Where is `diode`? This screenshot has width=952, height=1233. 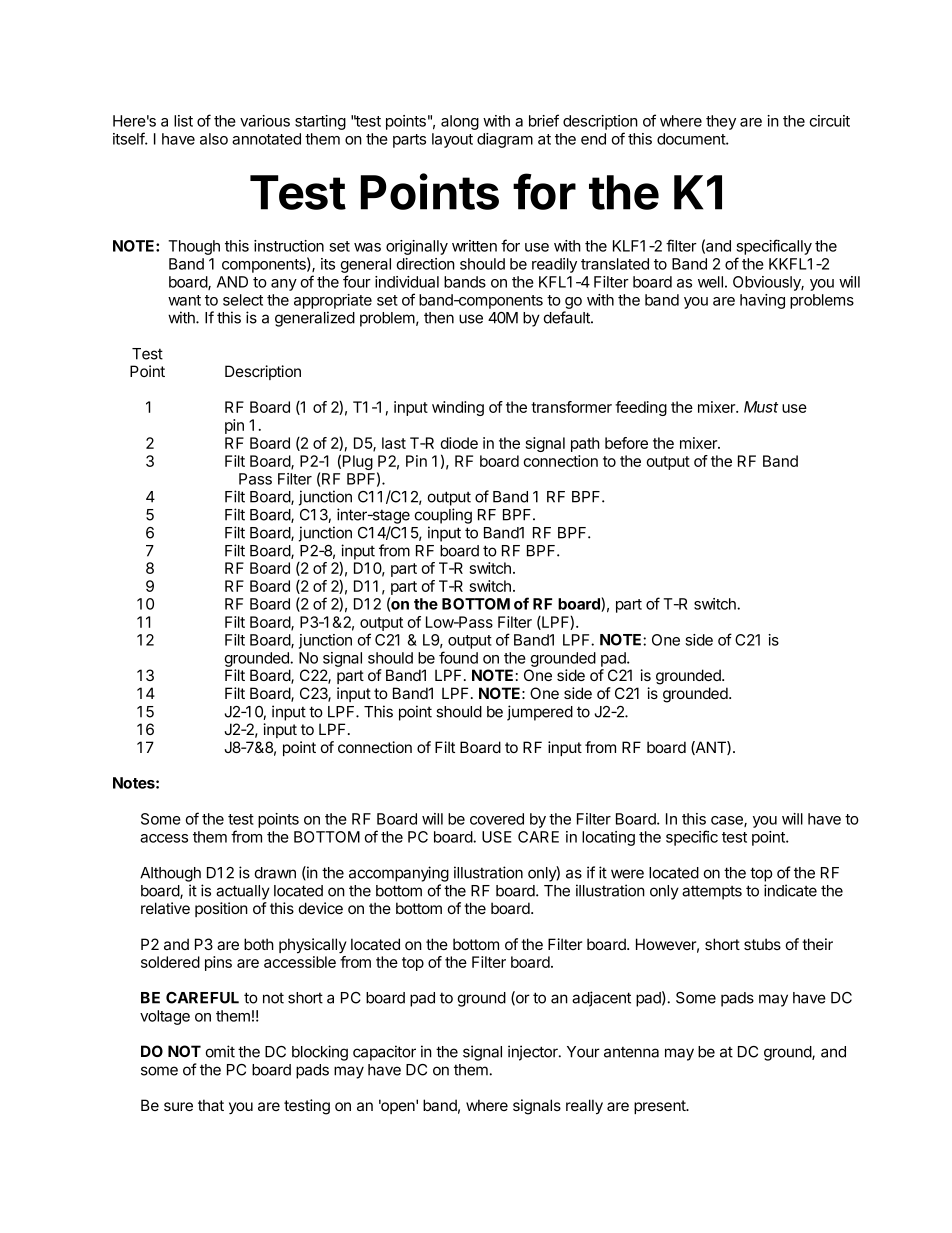
diode is located at coordinates (459, 443).
